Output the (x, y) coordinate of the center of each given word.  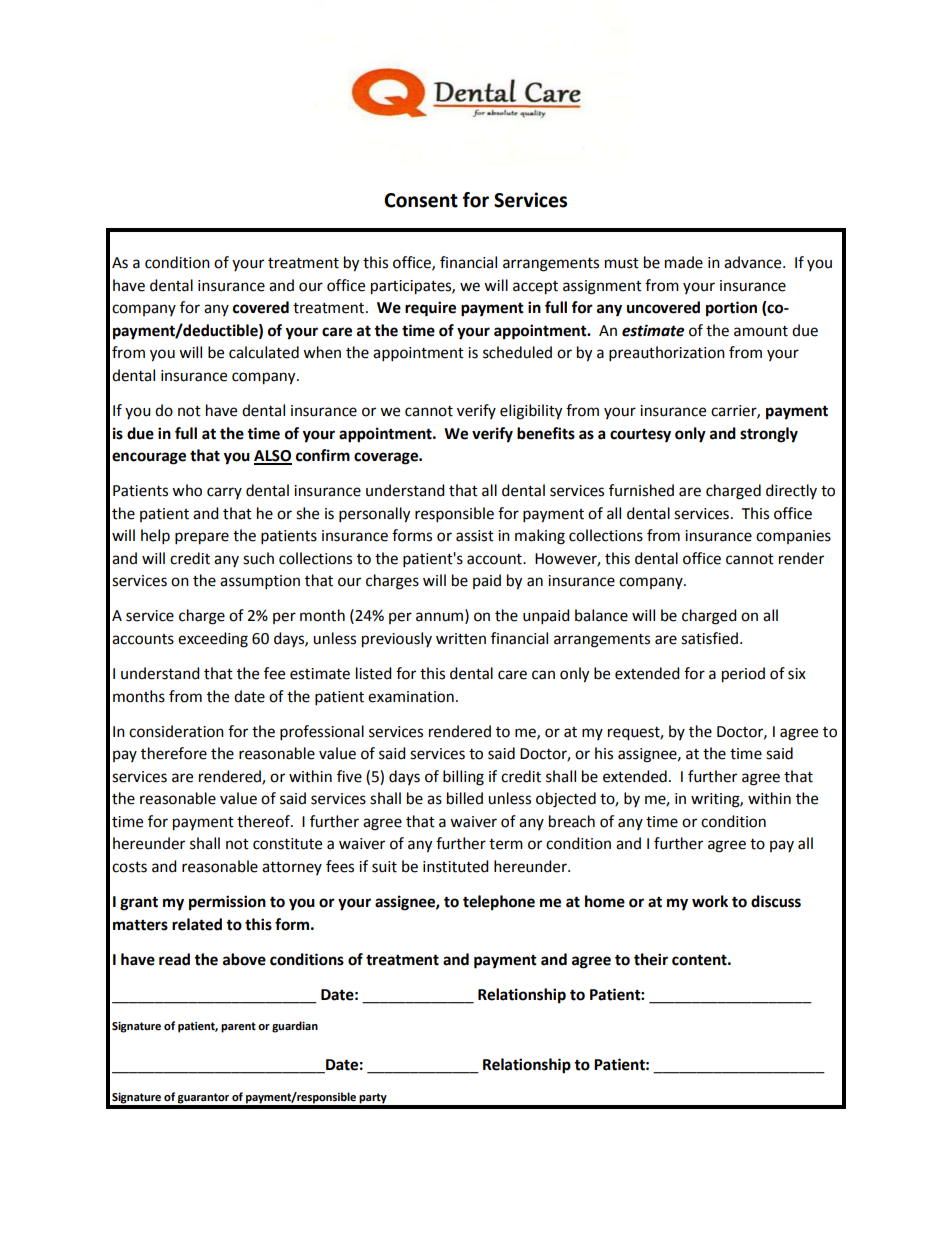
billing (463, 778)
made (684, 262)
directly (791, 491)
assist (475, 536)
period (743, 675)
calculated (264, 352)
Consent (421, 200)
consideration (176, 731)
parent (238, 1027)
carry (224, 493)
